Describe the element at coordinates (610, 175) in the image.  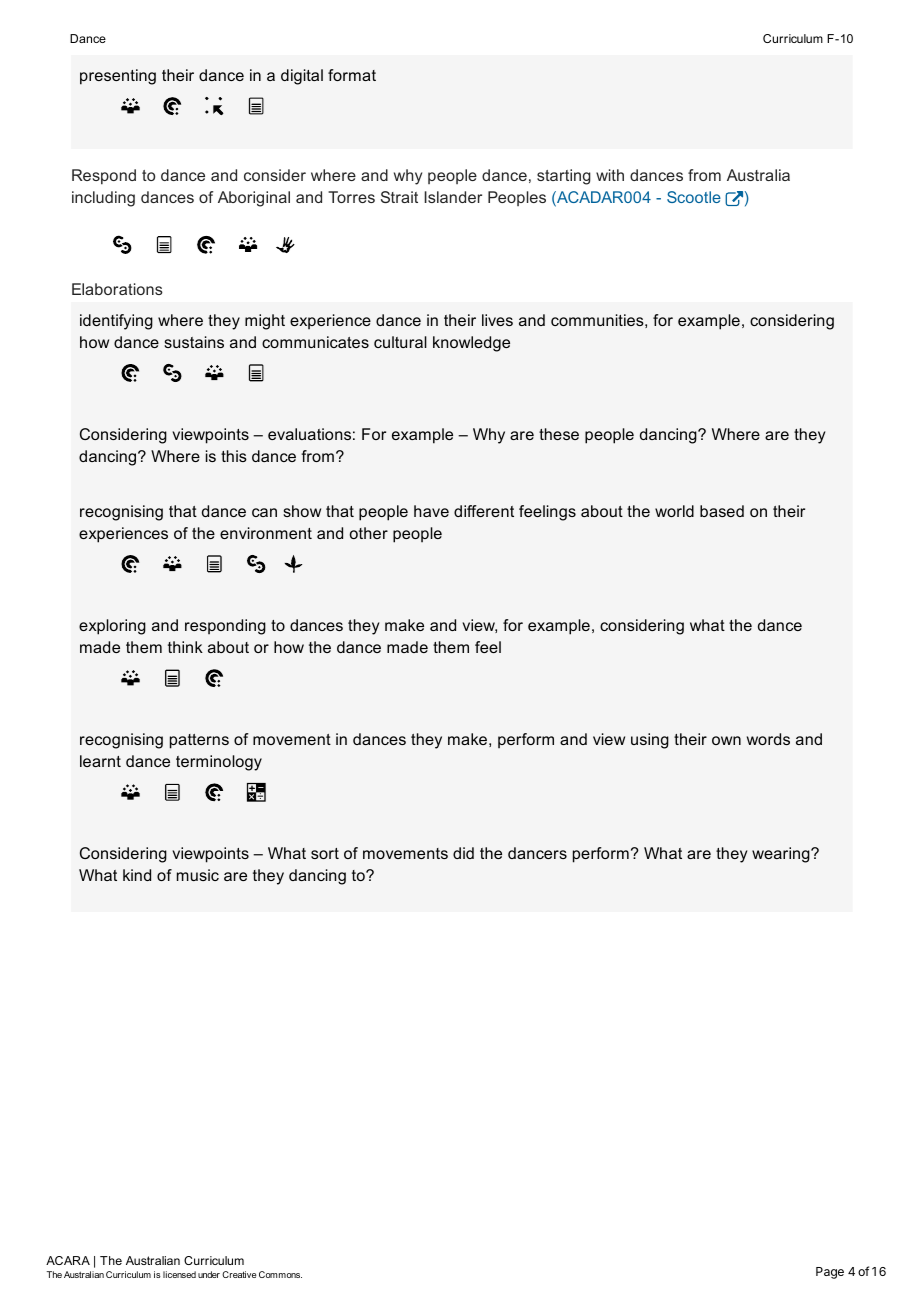
I see `with` at that location.
